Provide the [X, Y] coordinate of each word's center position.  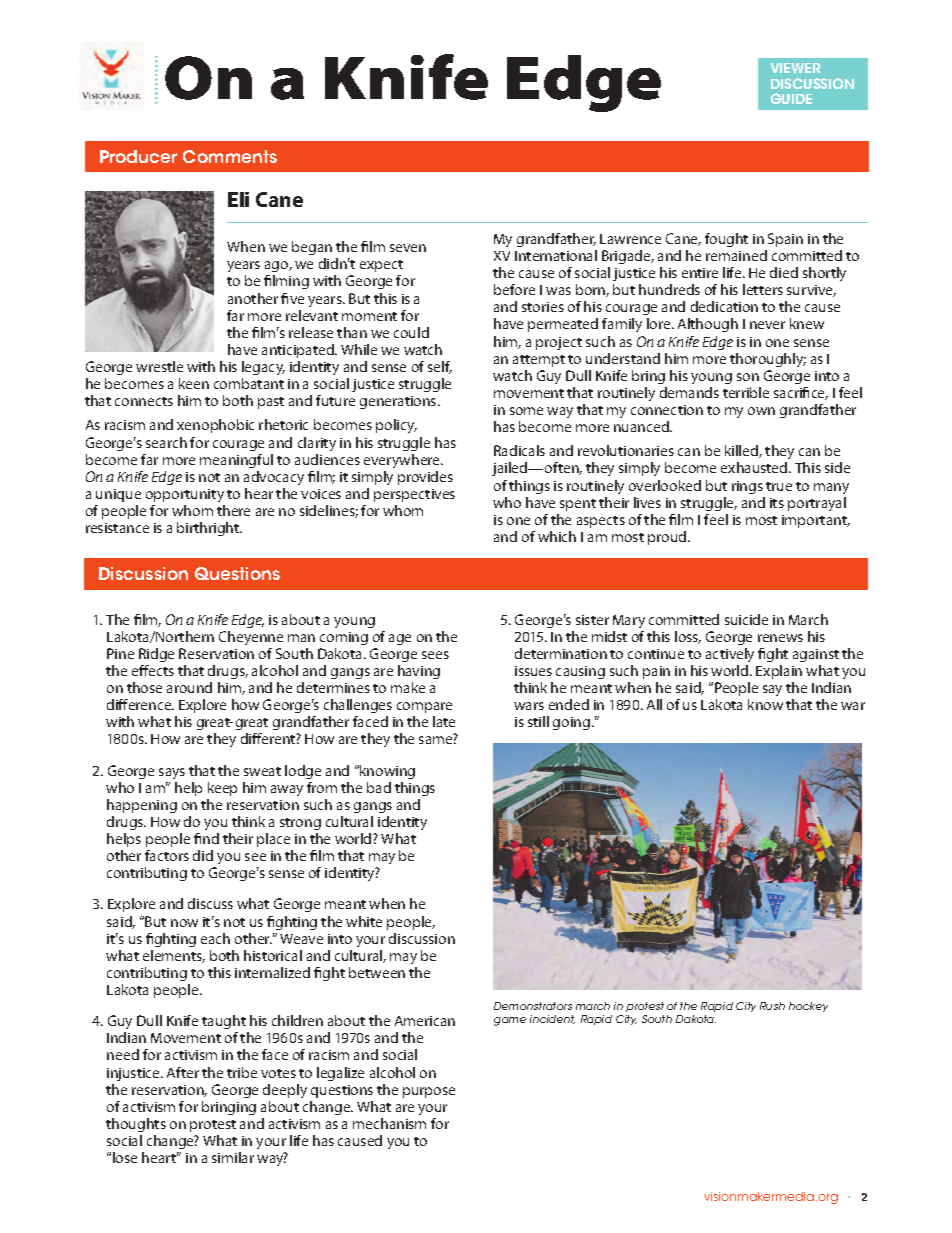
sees [435, 655]
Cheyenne [251, 638]
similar [233, 1157]
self [440, 367]
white [364, 921]
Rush [772, 1006]
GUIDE [791, 98]
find [206, 838]
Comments [230, 156]
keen [194, 383]
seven [408, 248]
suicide [746, 619]
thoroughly [768, 360]
